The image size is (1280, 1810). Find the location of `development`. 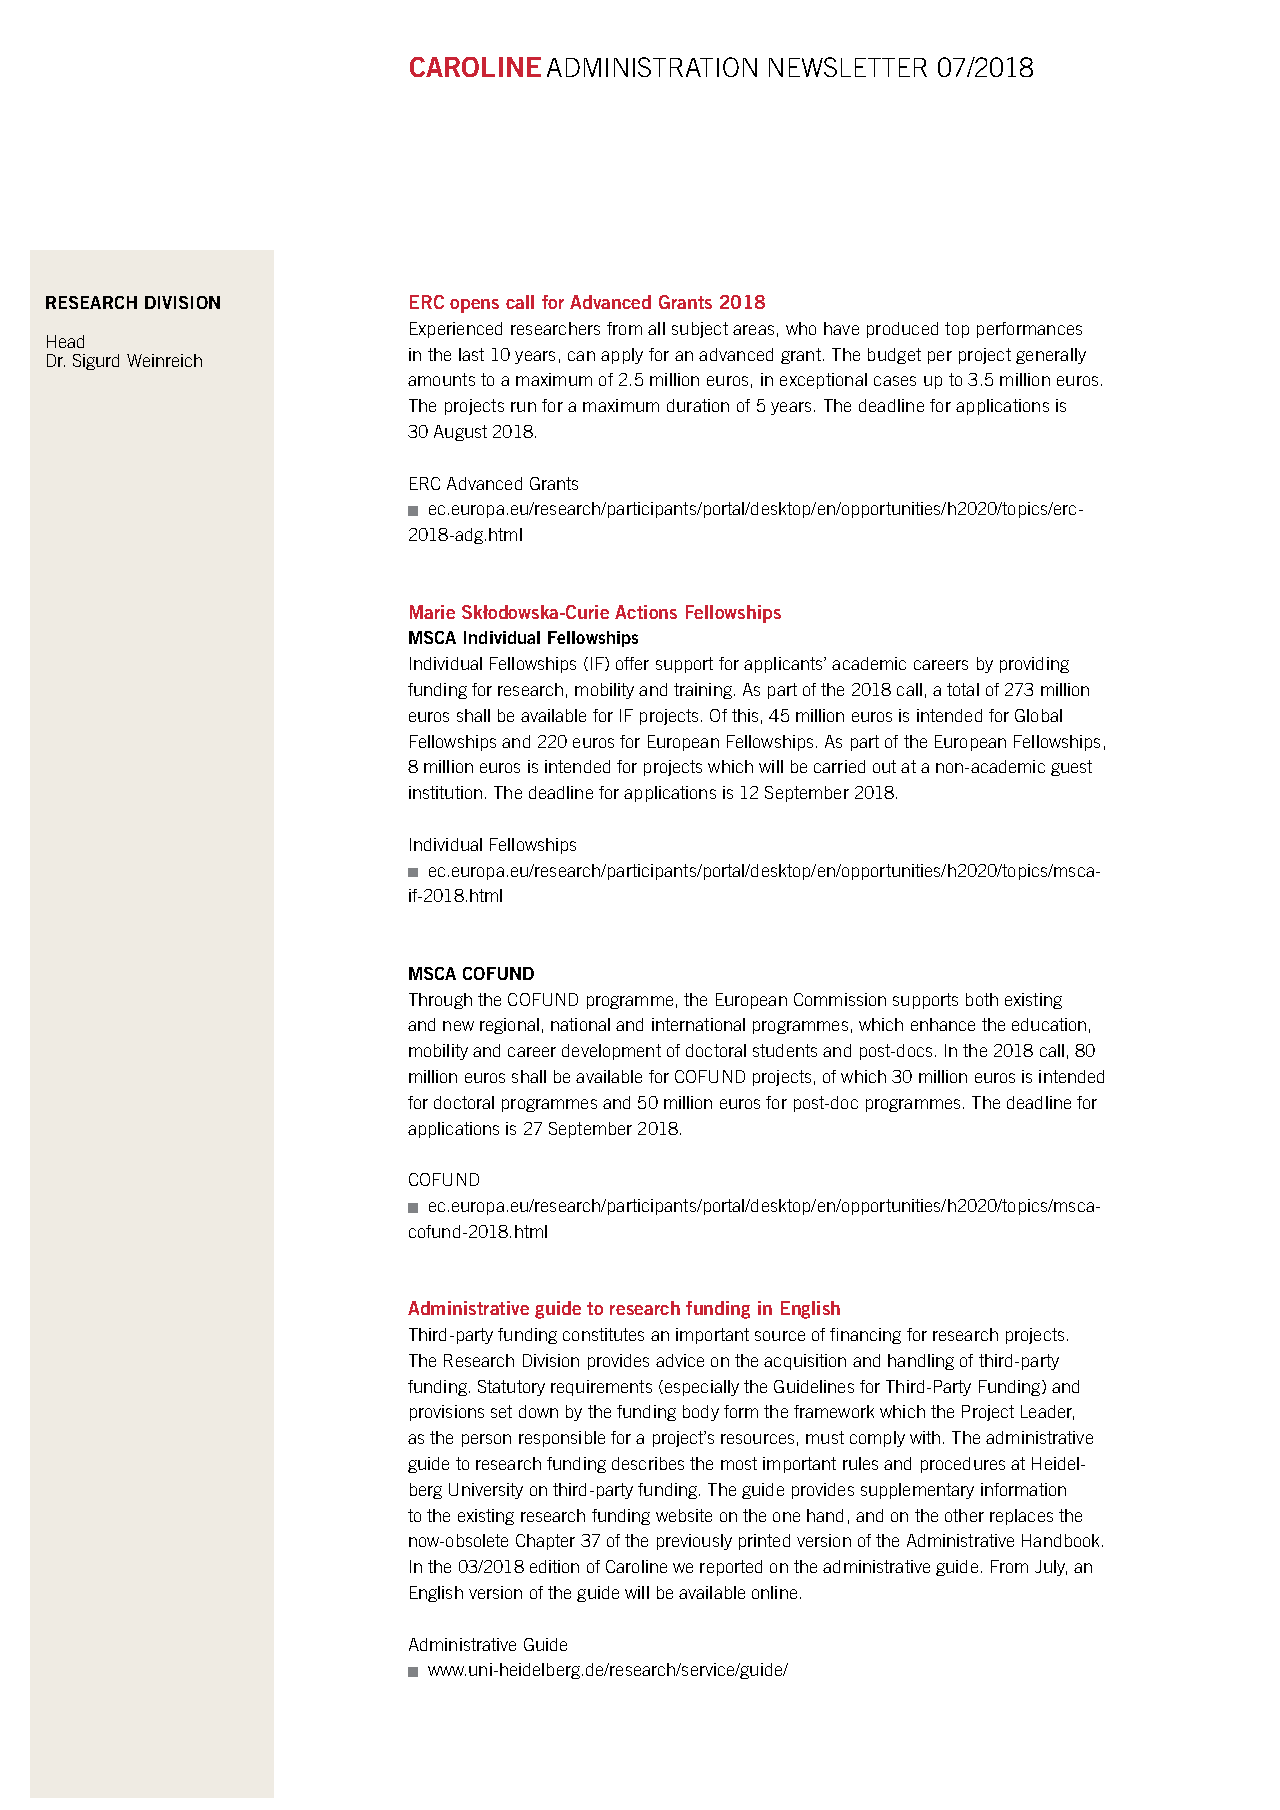

development is located at coordinates (611, 1052).
